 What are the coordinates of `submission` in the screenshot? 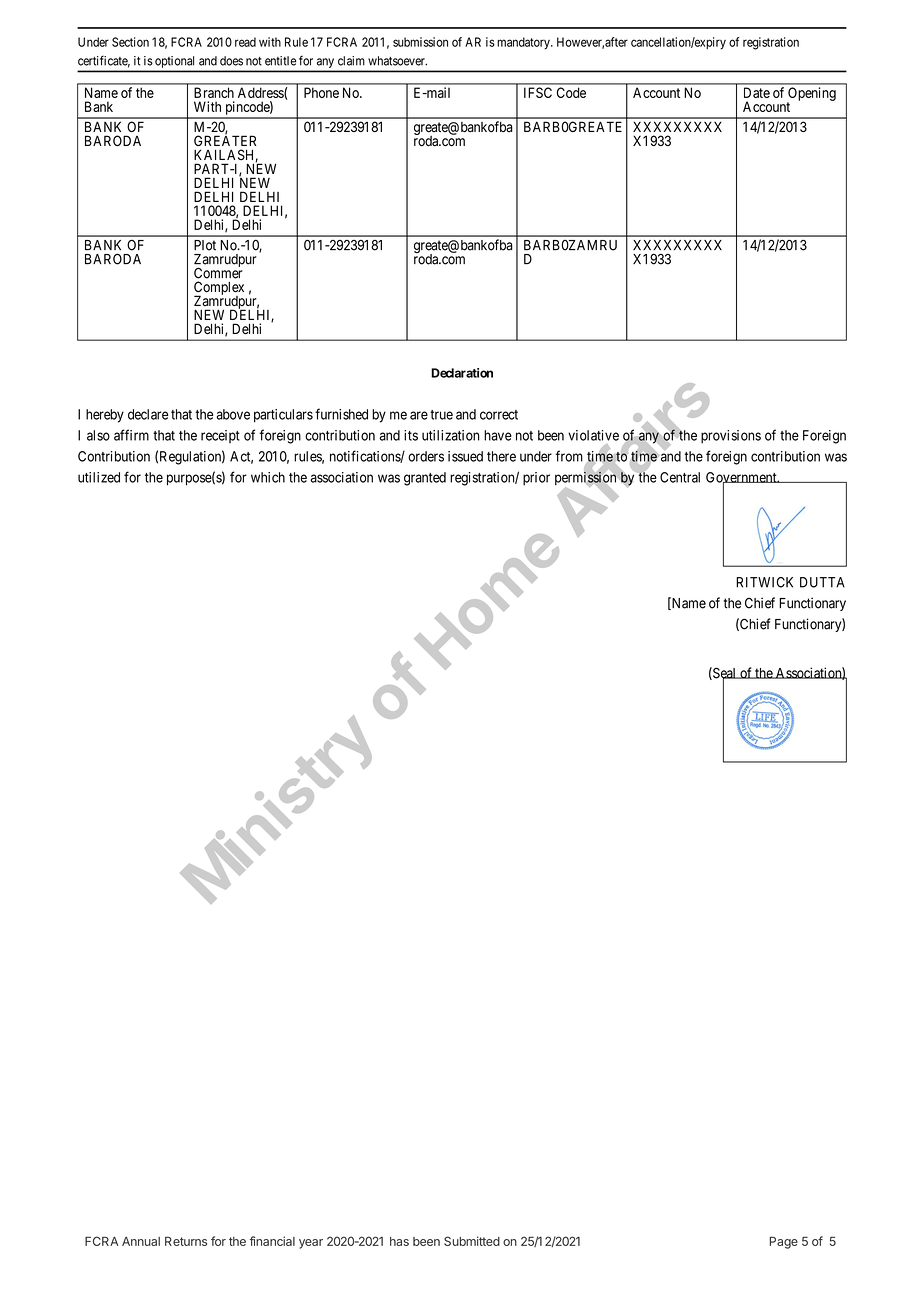 It's located at (420, 42).
